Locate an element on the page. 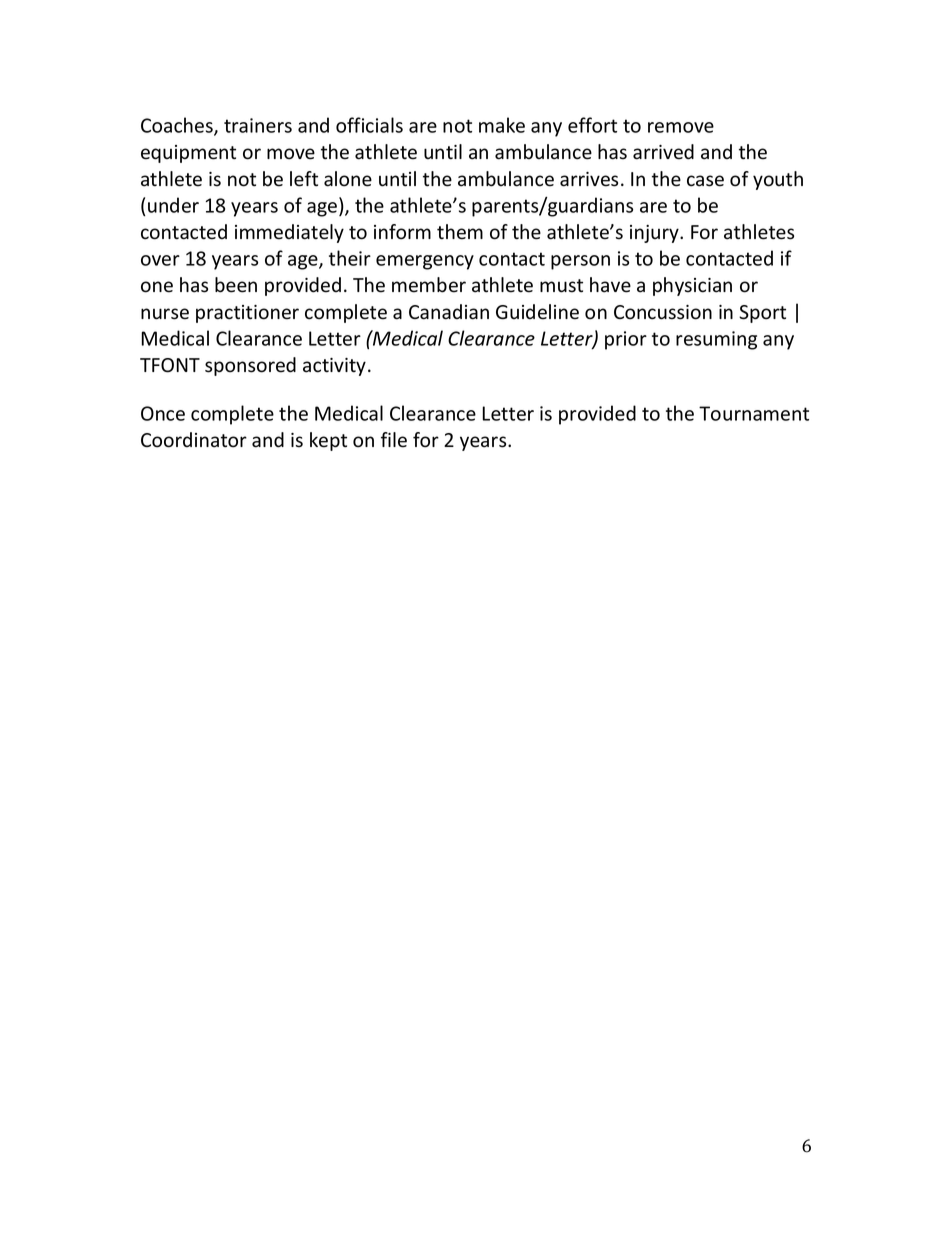 This page has height=1233, width=952. Canadian is located at coordinates (449, 312).
